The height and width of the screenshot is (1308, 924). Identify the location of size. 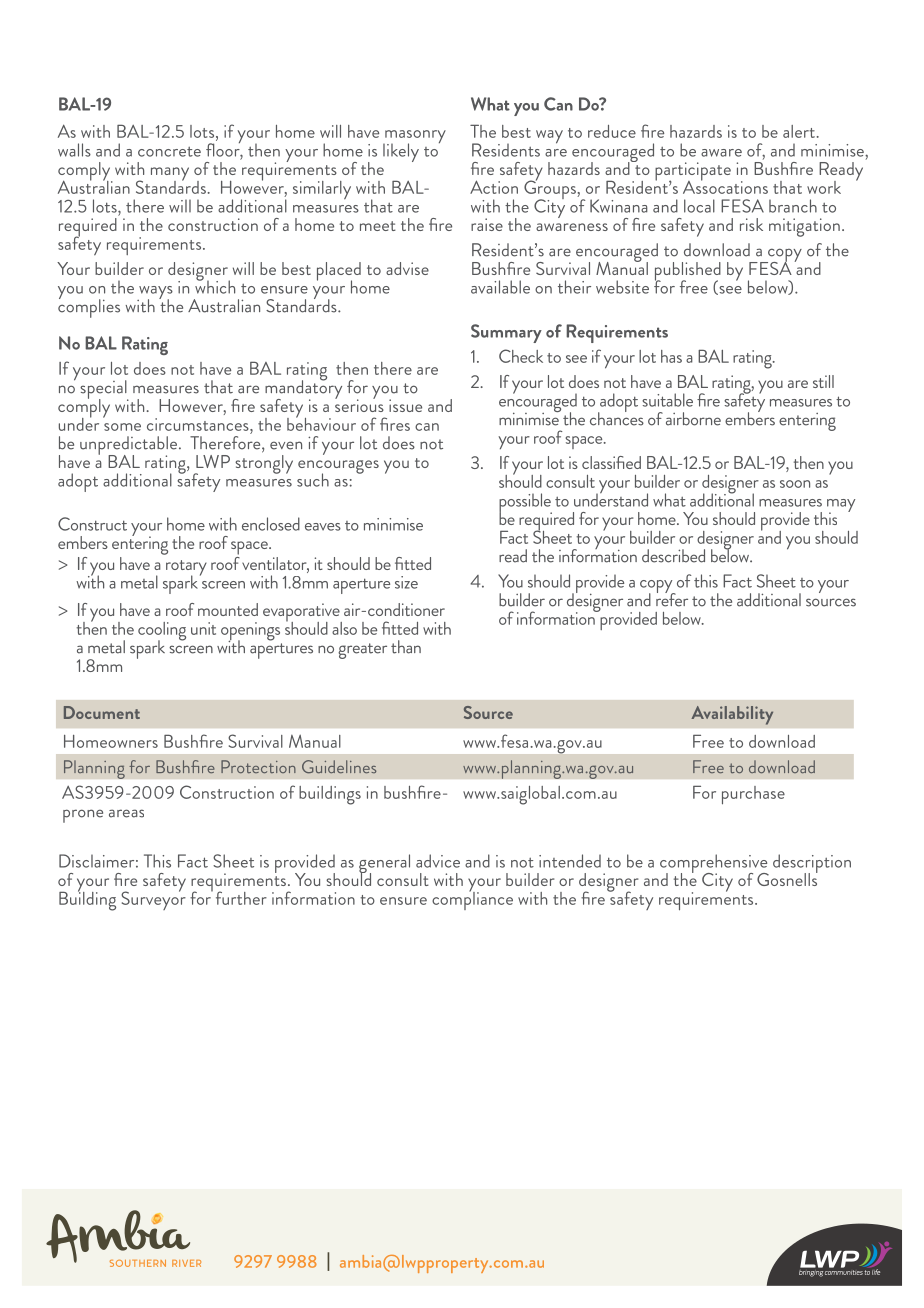
(406, 582).
